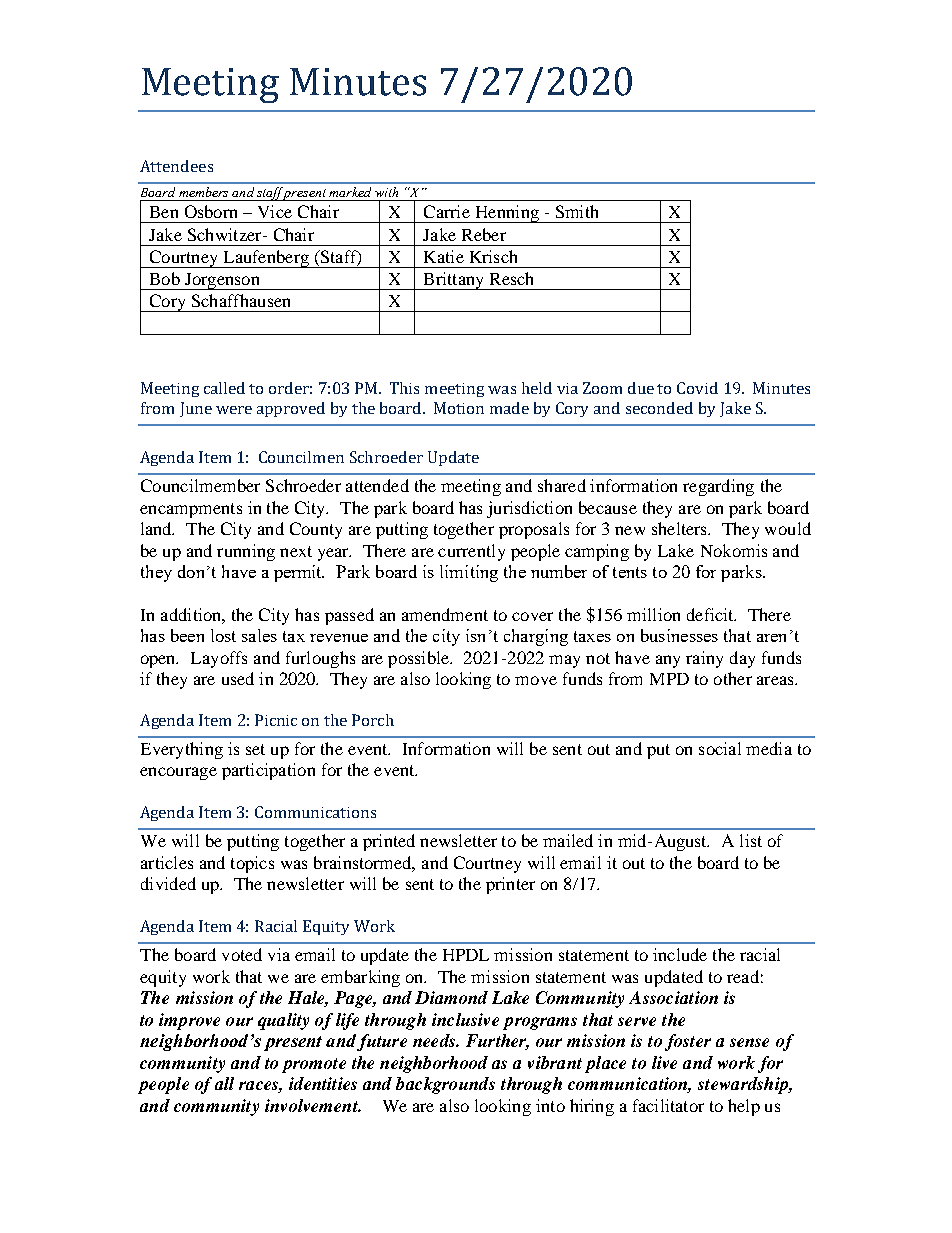 The width and height of the page is (952, 1233). What do you see at coordinates (389, 842) in the page?
I see `printed` at bounding box center [389, 842].
